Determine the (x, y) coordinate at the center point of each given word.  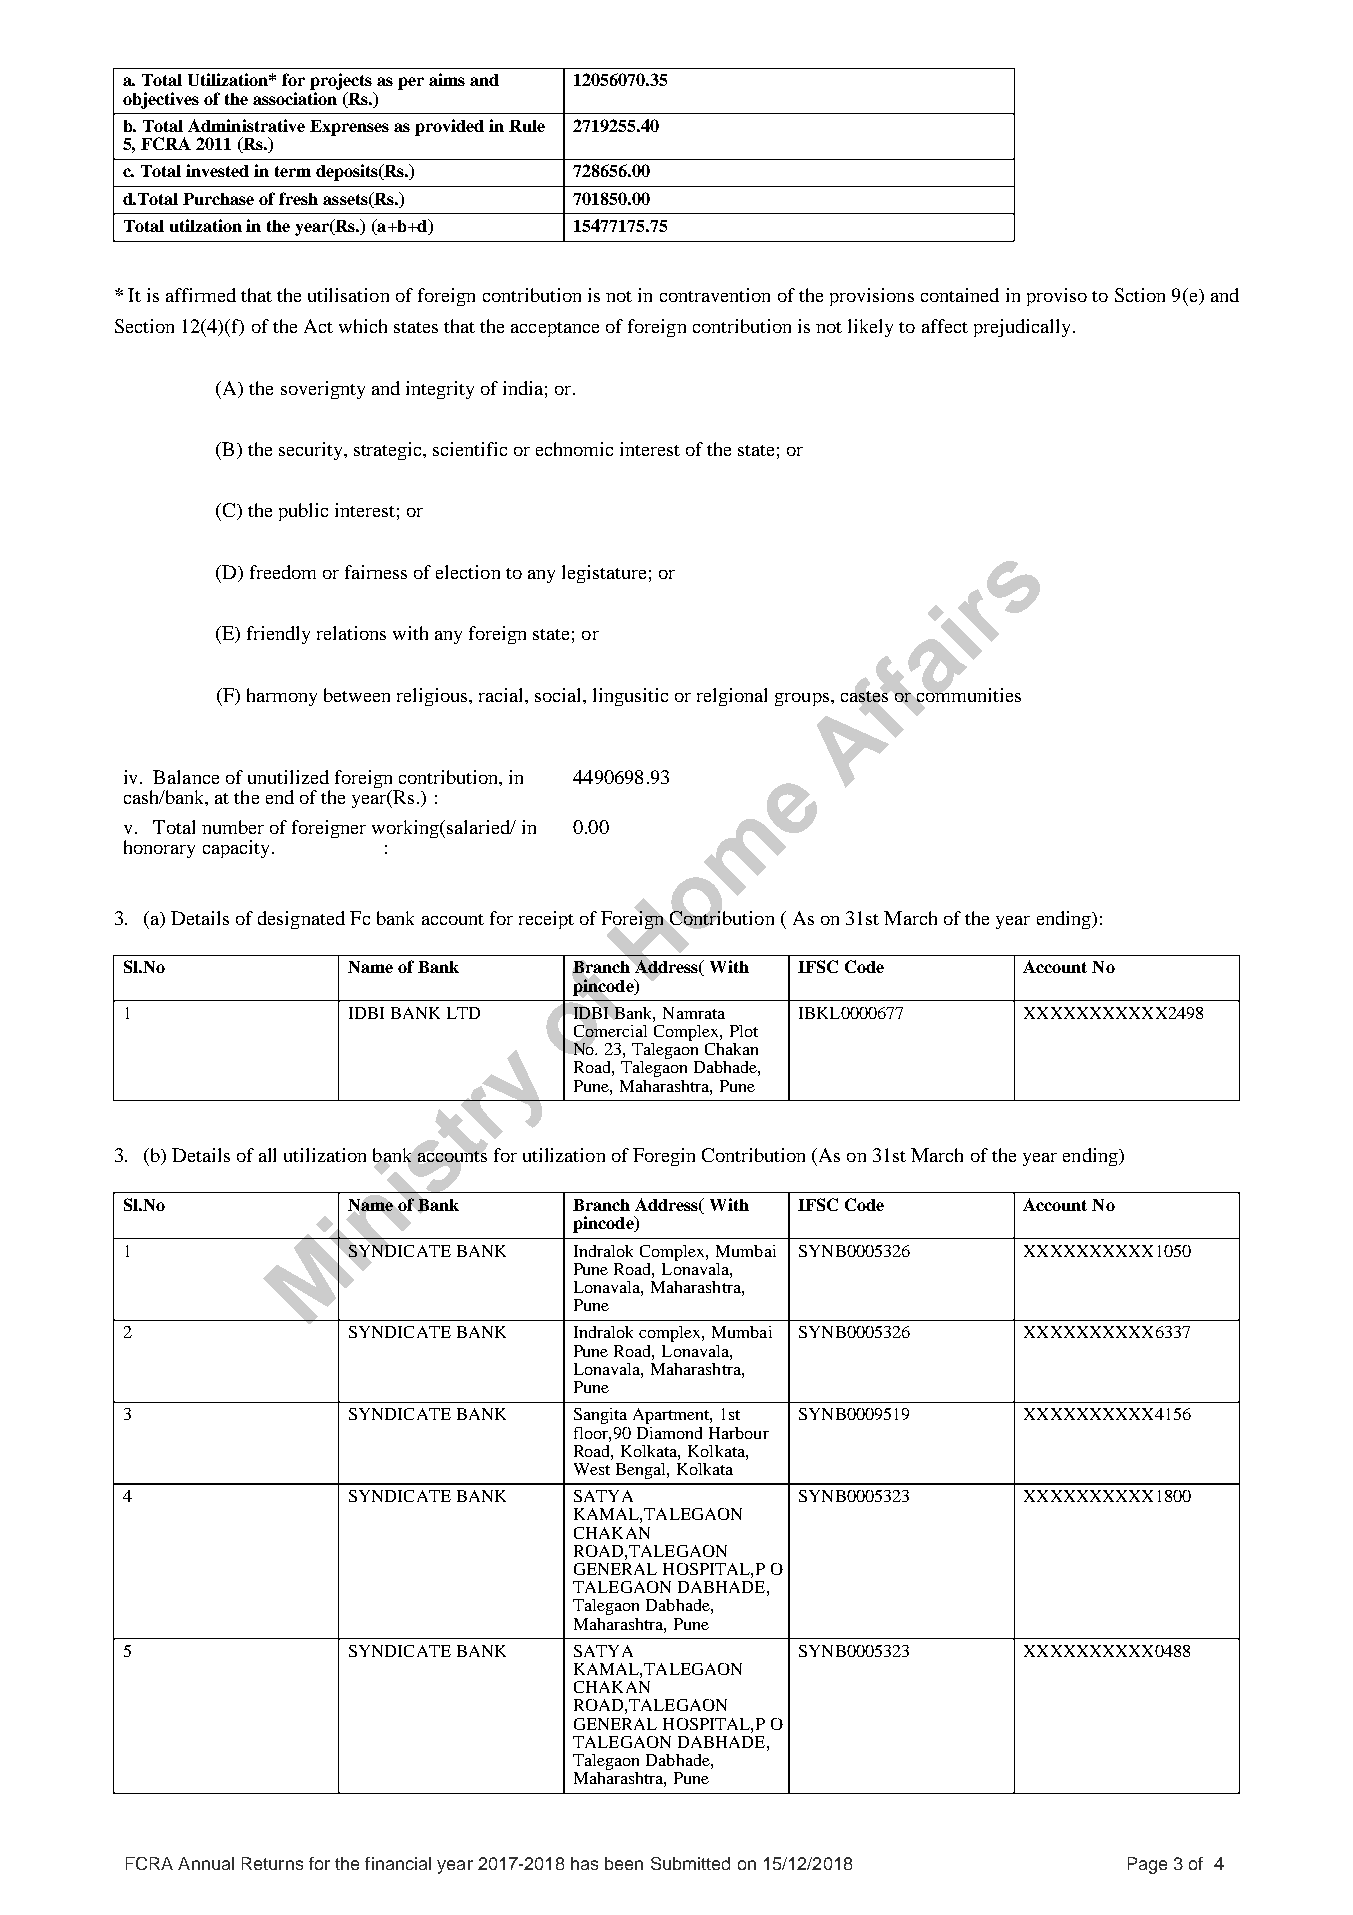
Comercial (610, 1031)
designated (301, 920)
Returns (272, 1863)
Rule (527, 126)
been (624, 1863)
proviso (1057, 297)
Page (1147, 1865)
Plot (744, 1031)
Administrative (246, 125)
